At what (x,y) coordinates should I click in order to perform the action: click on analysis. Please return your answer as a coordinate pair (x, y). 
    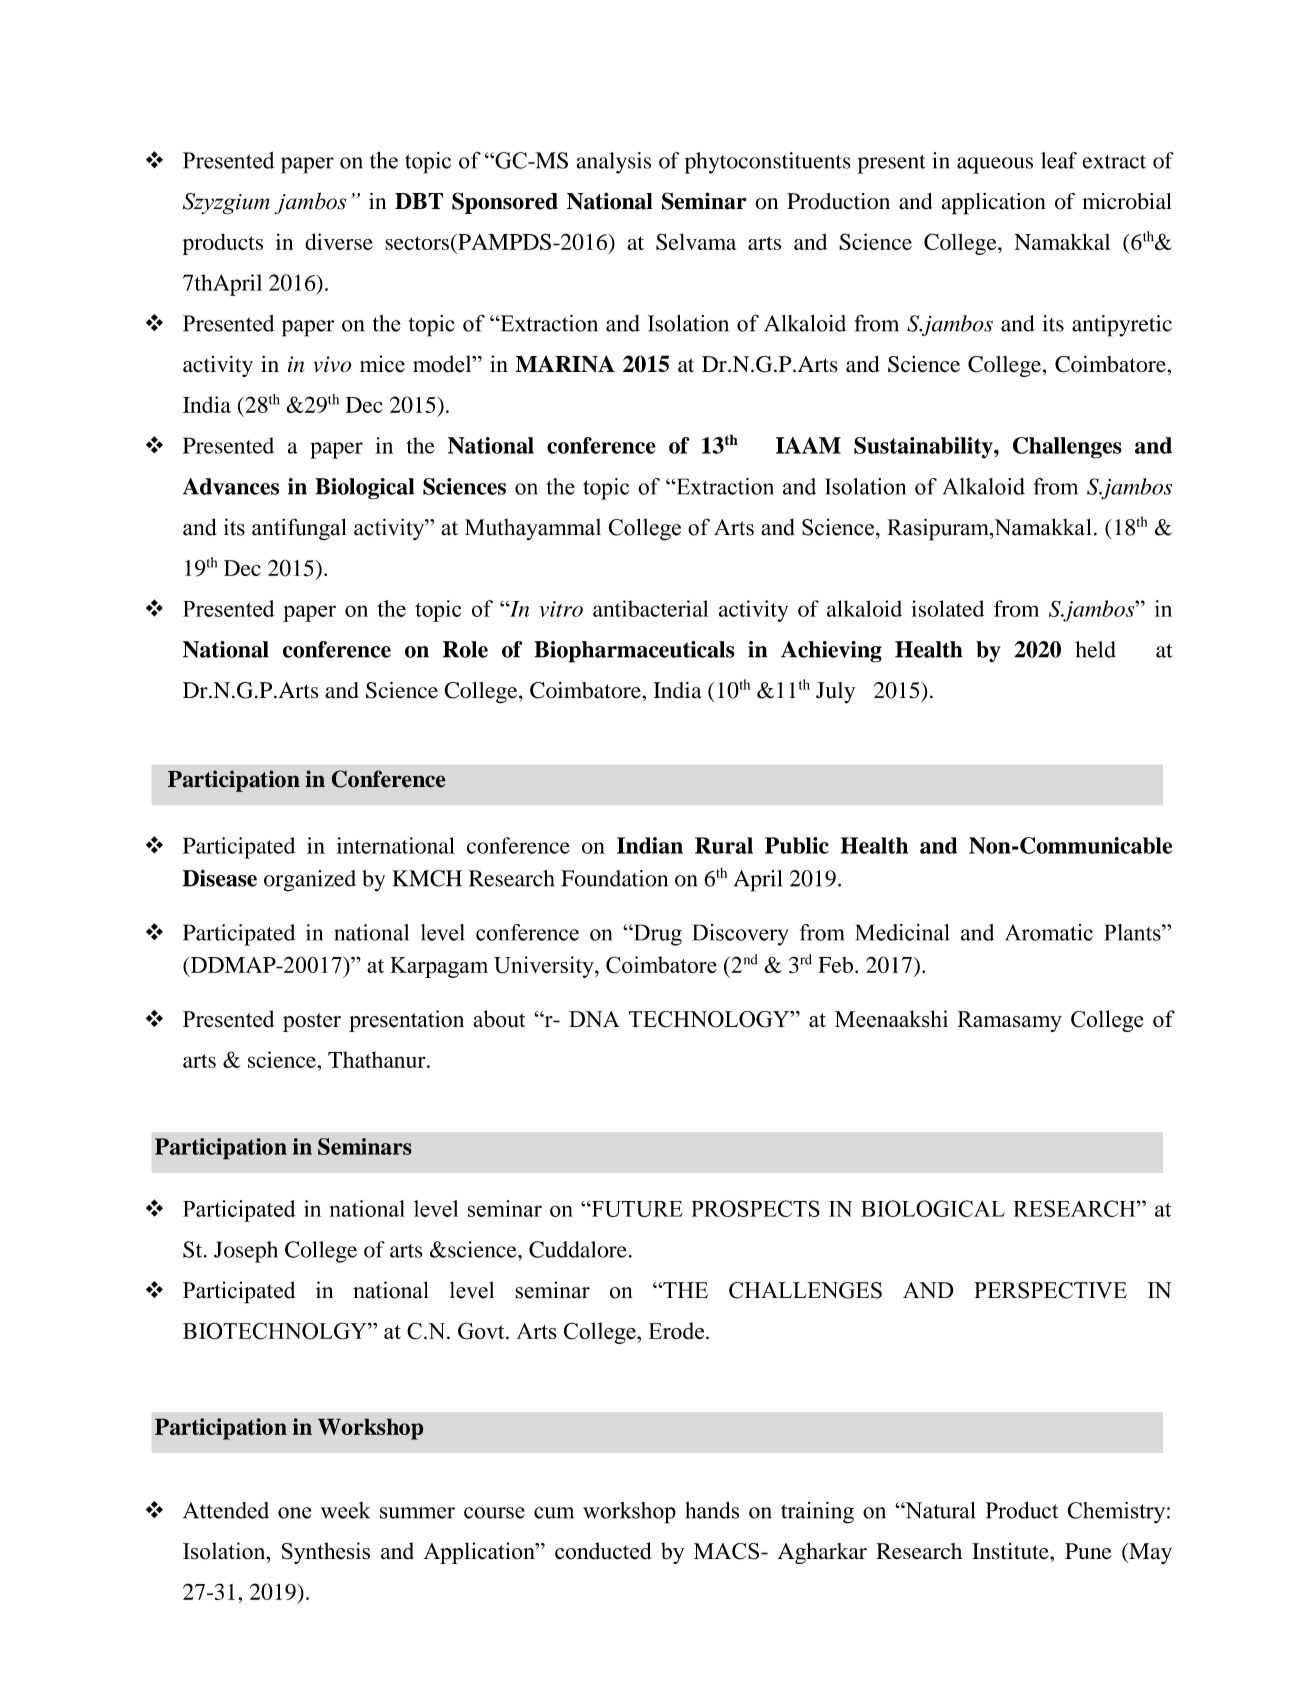
    Looking at the image, I should click on (614, 163).
